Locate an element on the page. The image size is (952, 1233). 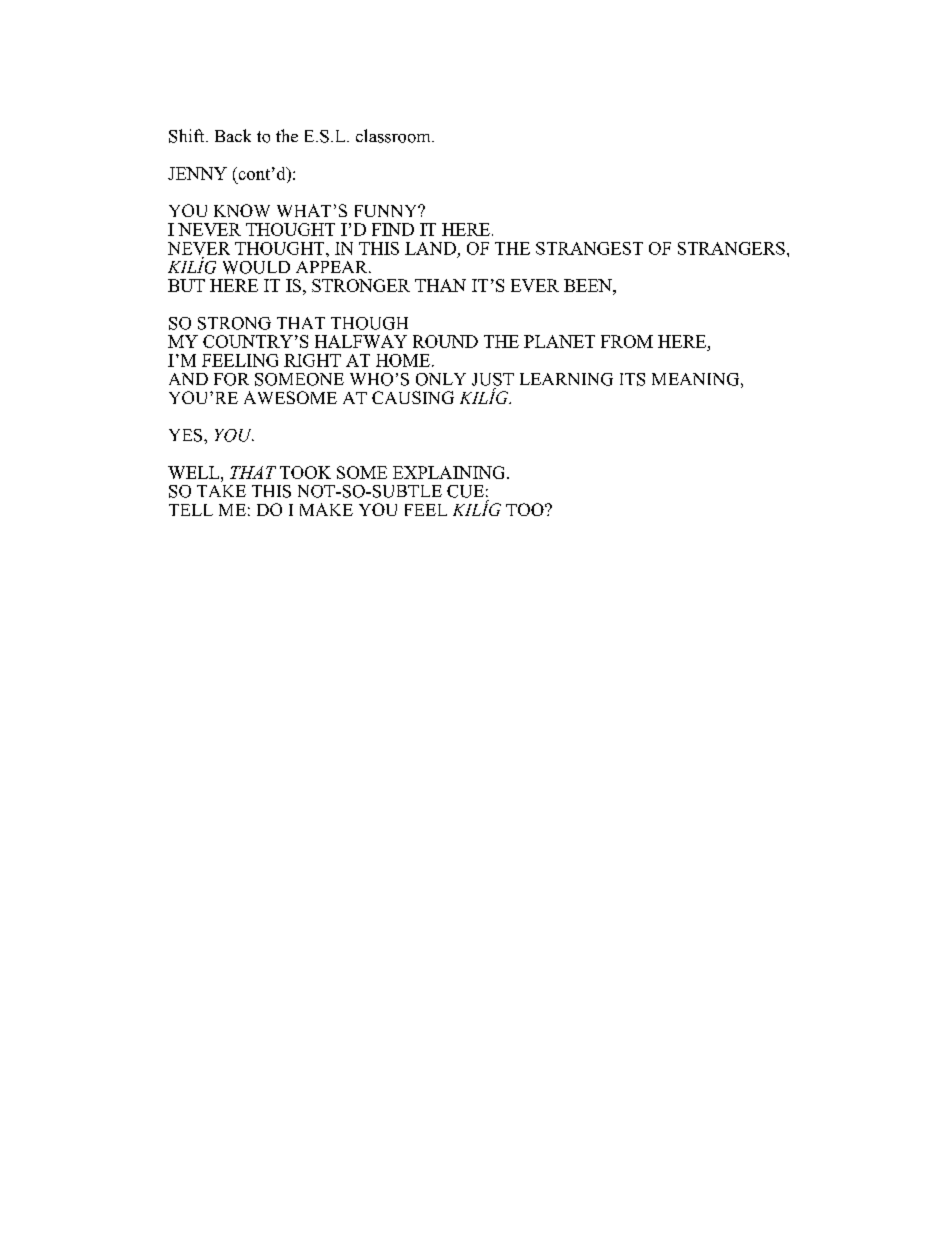
TAKE is located at coordinates (221, 491).
